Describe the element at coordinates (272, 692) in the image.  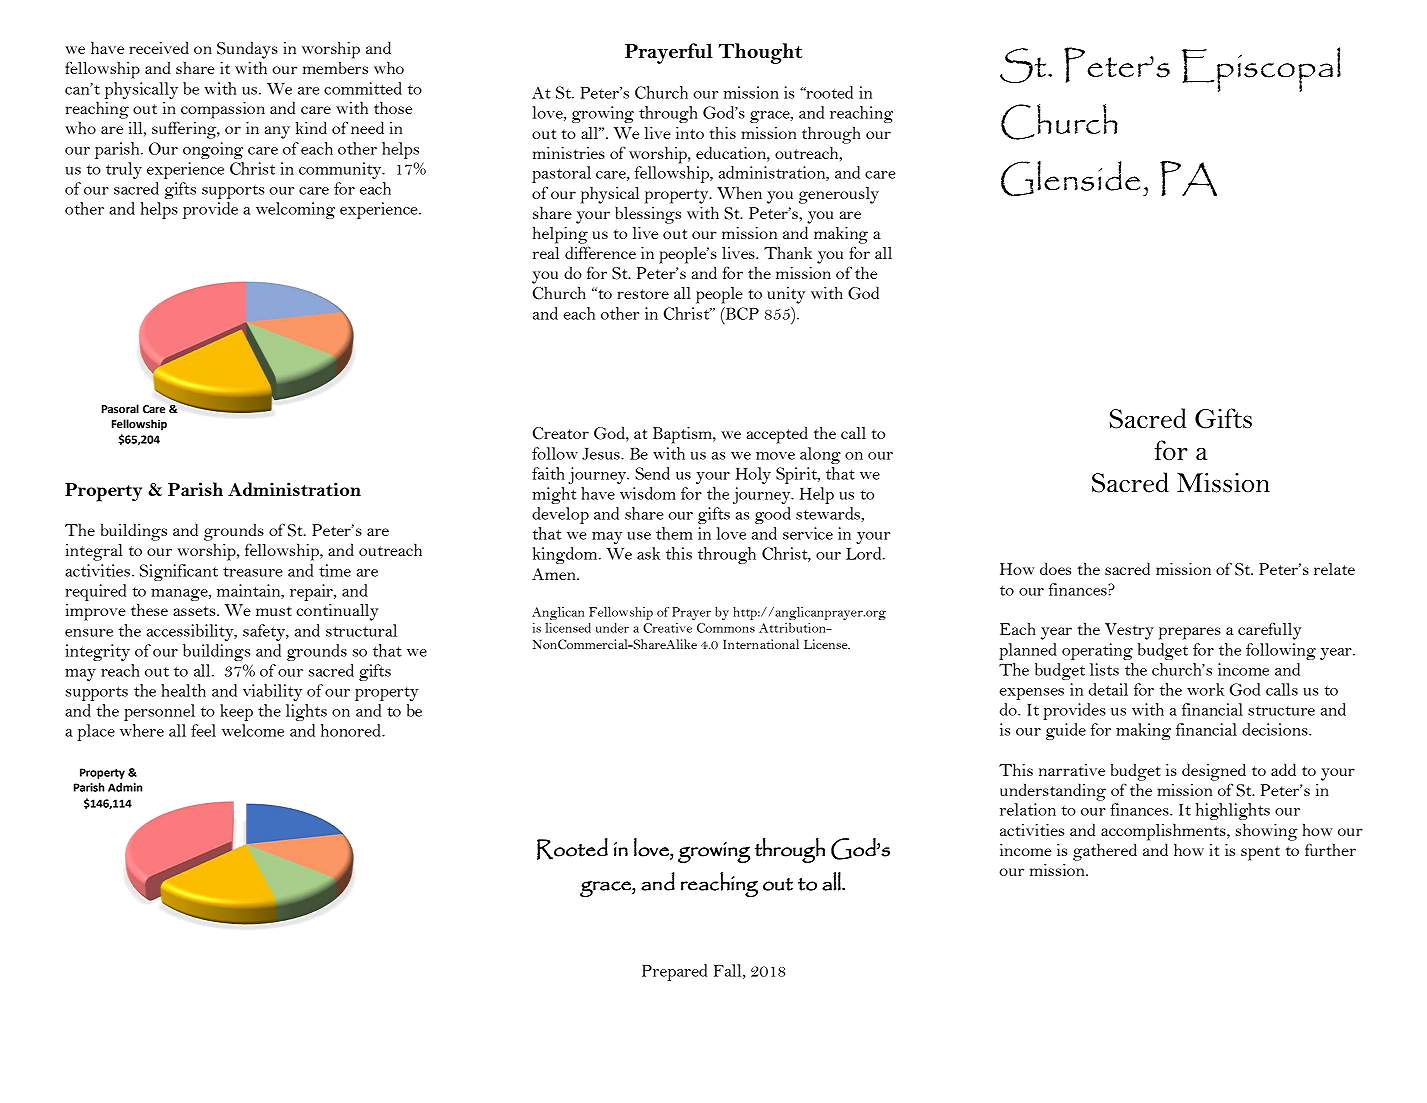
I see `viability` at that location.
